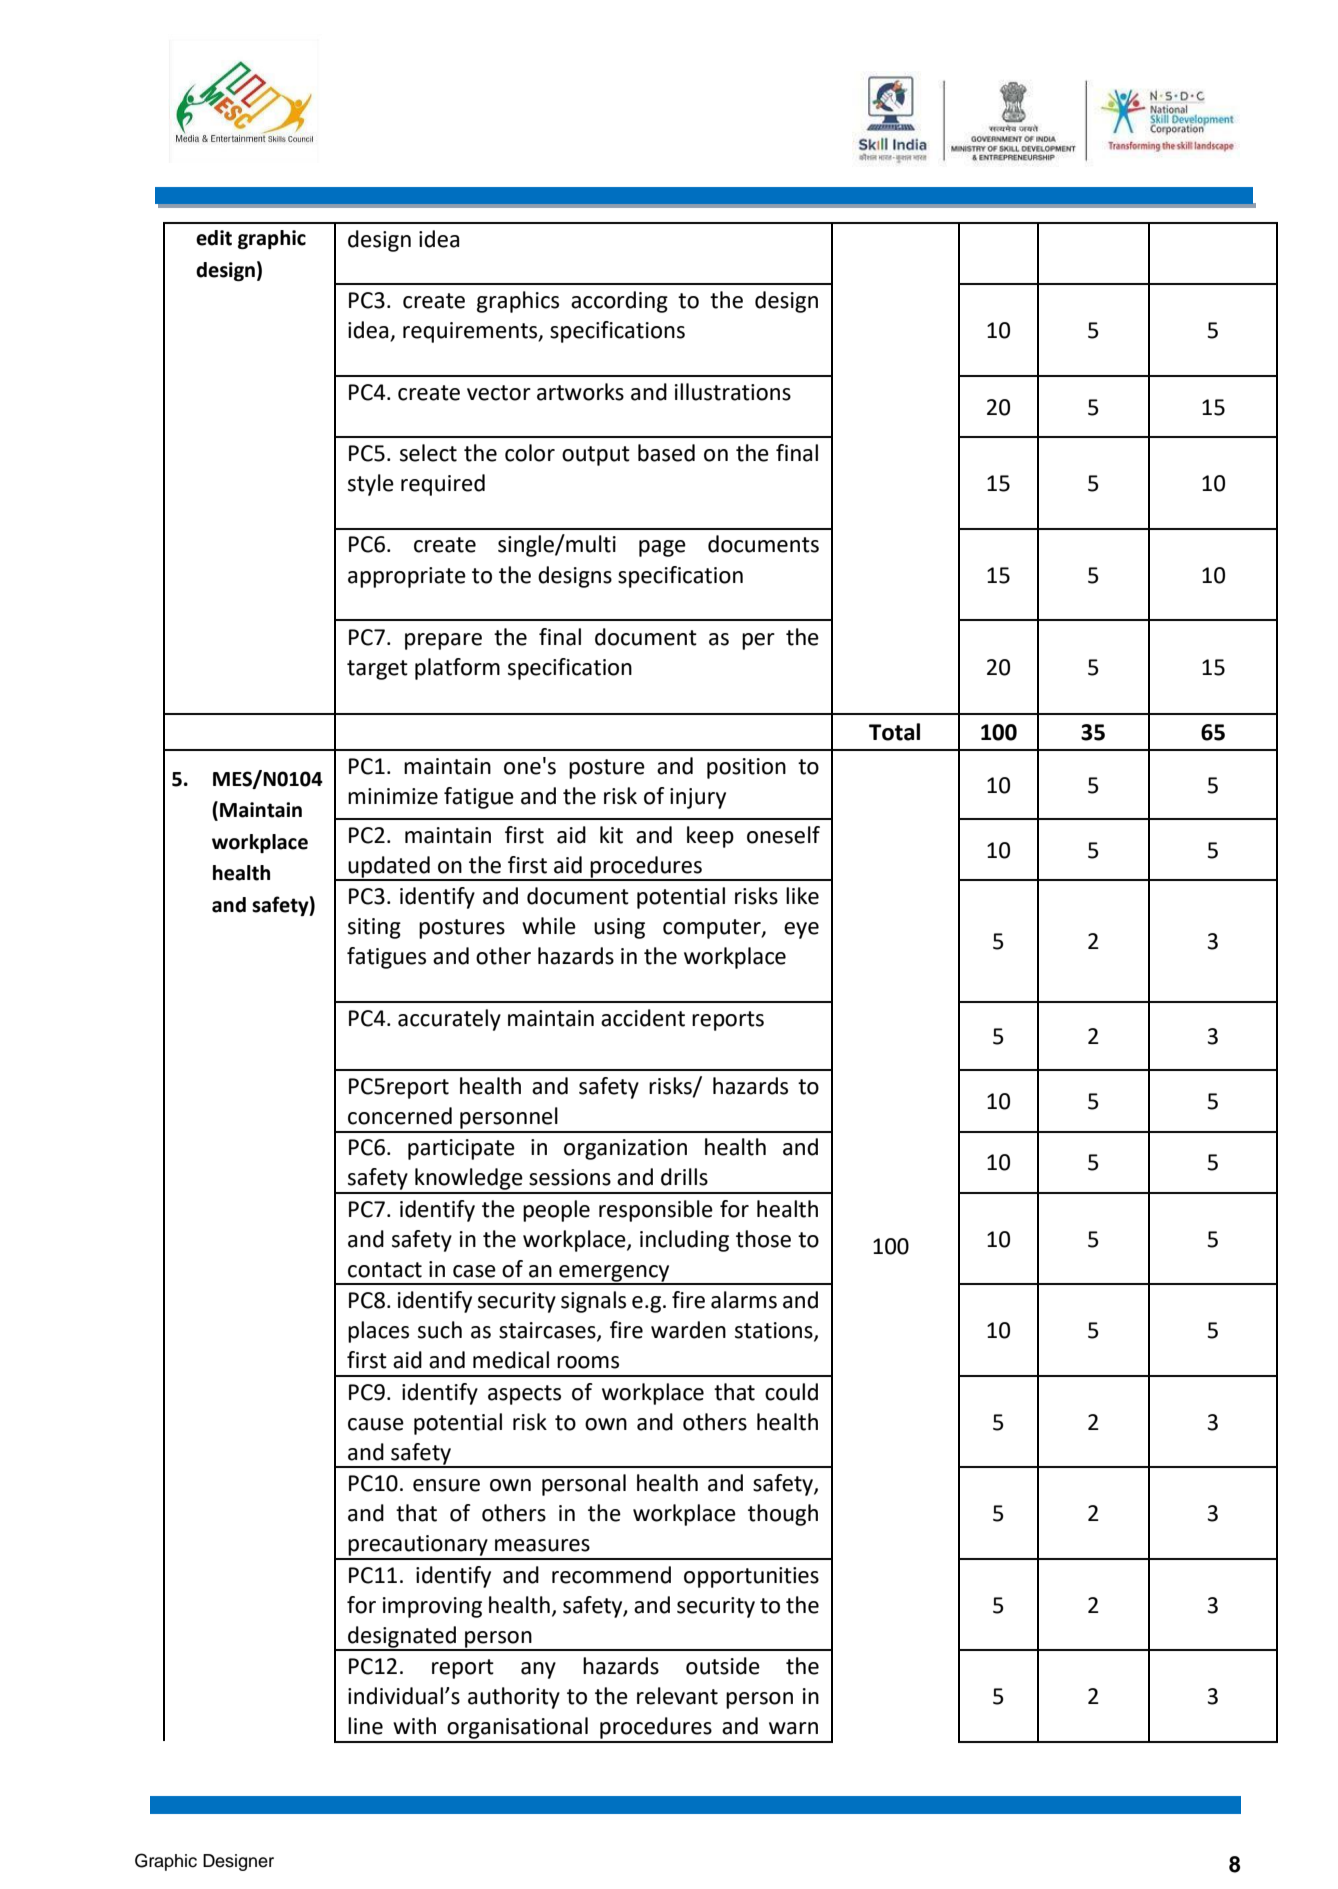 This image has width=1338, height=1889. What do you see at coordinates (214, 238) in the image?
I see `edit` at bounding box center [214, 238].
